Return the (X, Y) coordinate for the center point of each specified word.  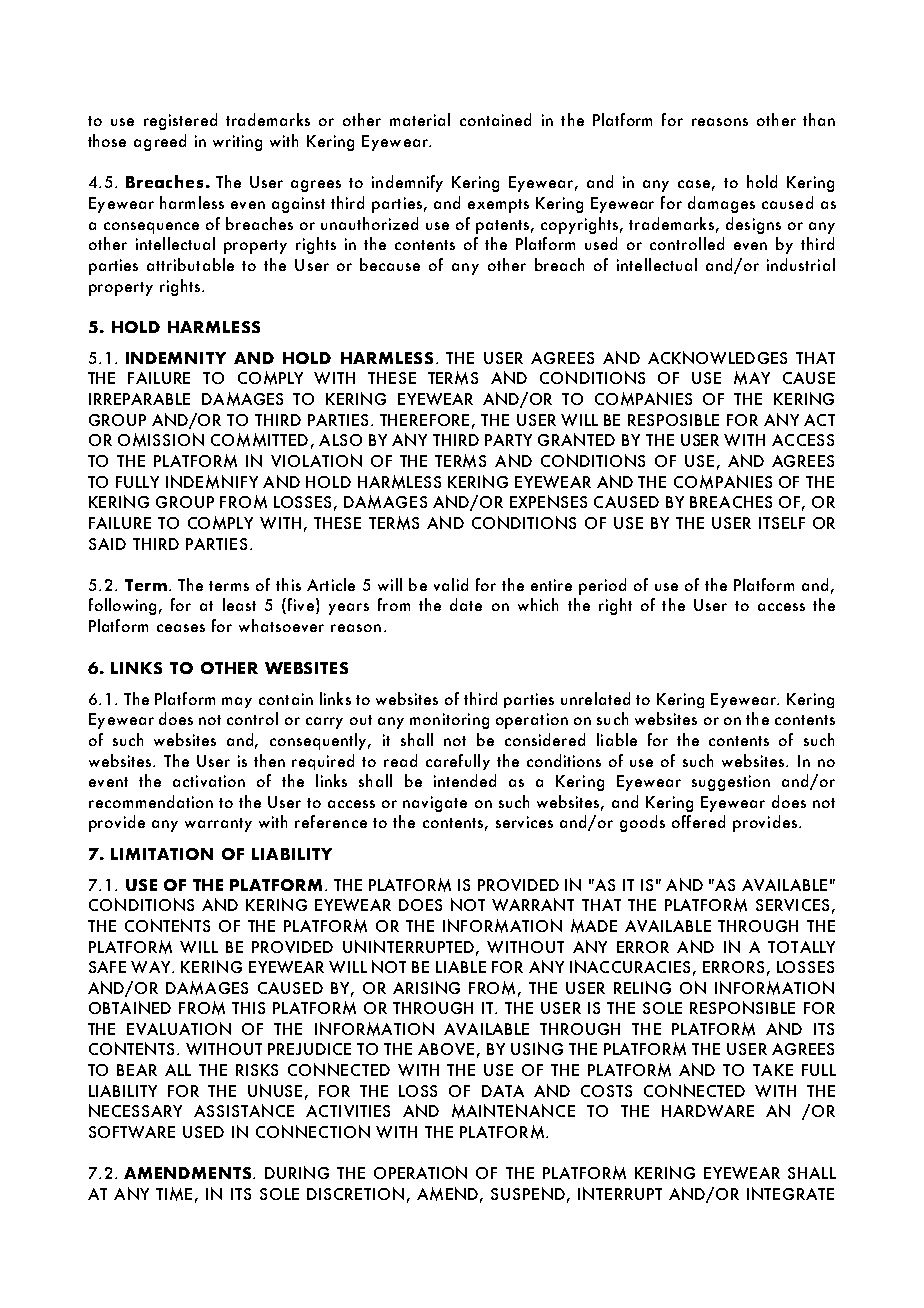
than (819, 119)
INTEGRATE (790, 1193)
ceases (181, 628)
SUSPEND (528, 1193)
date (466, 604)
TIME (174, 1194)
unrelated (595, 698)
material (420, 119)
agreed (160, 142)
